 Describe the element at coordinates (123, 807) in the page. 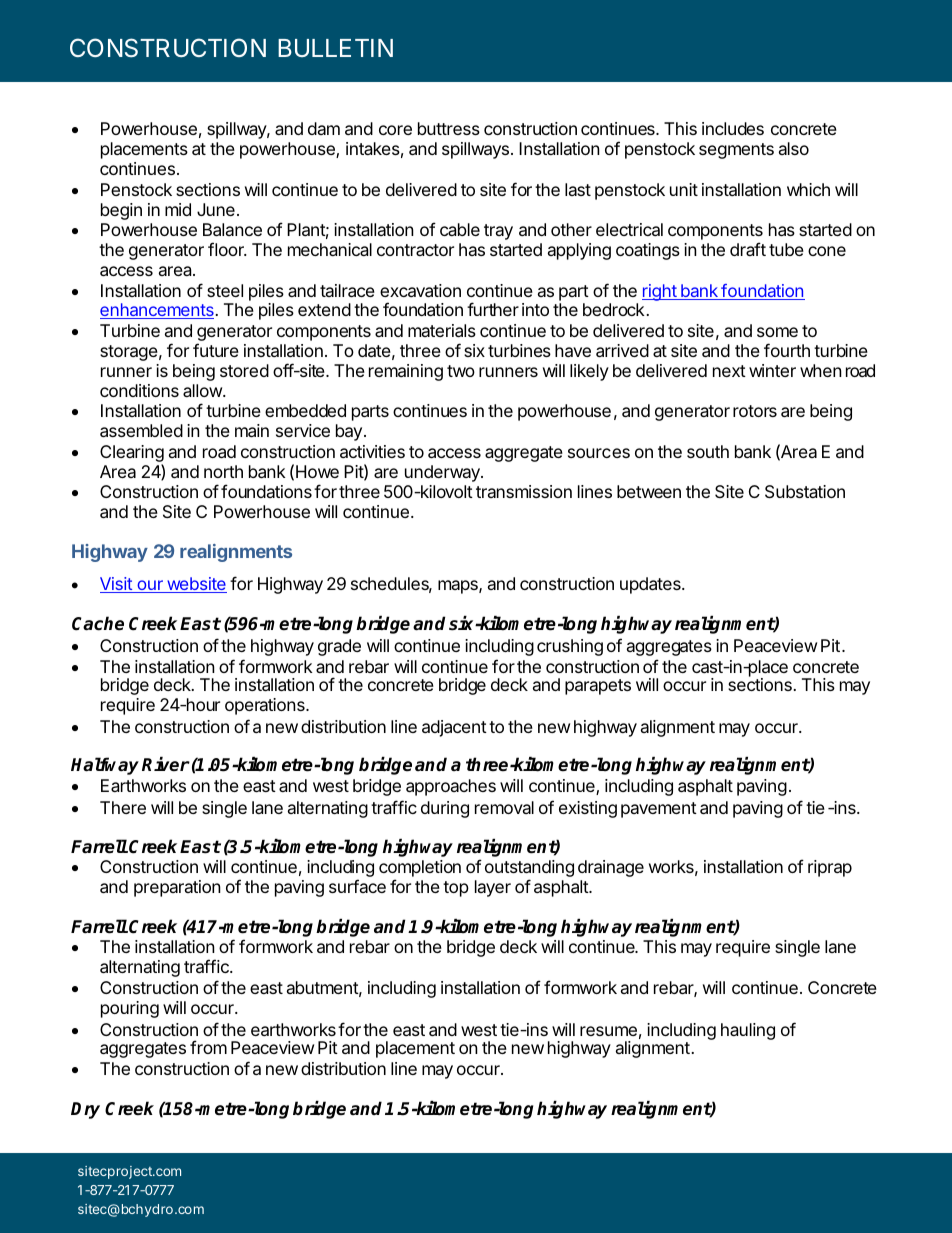

I see `There` at that location.
